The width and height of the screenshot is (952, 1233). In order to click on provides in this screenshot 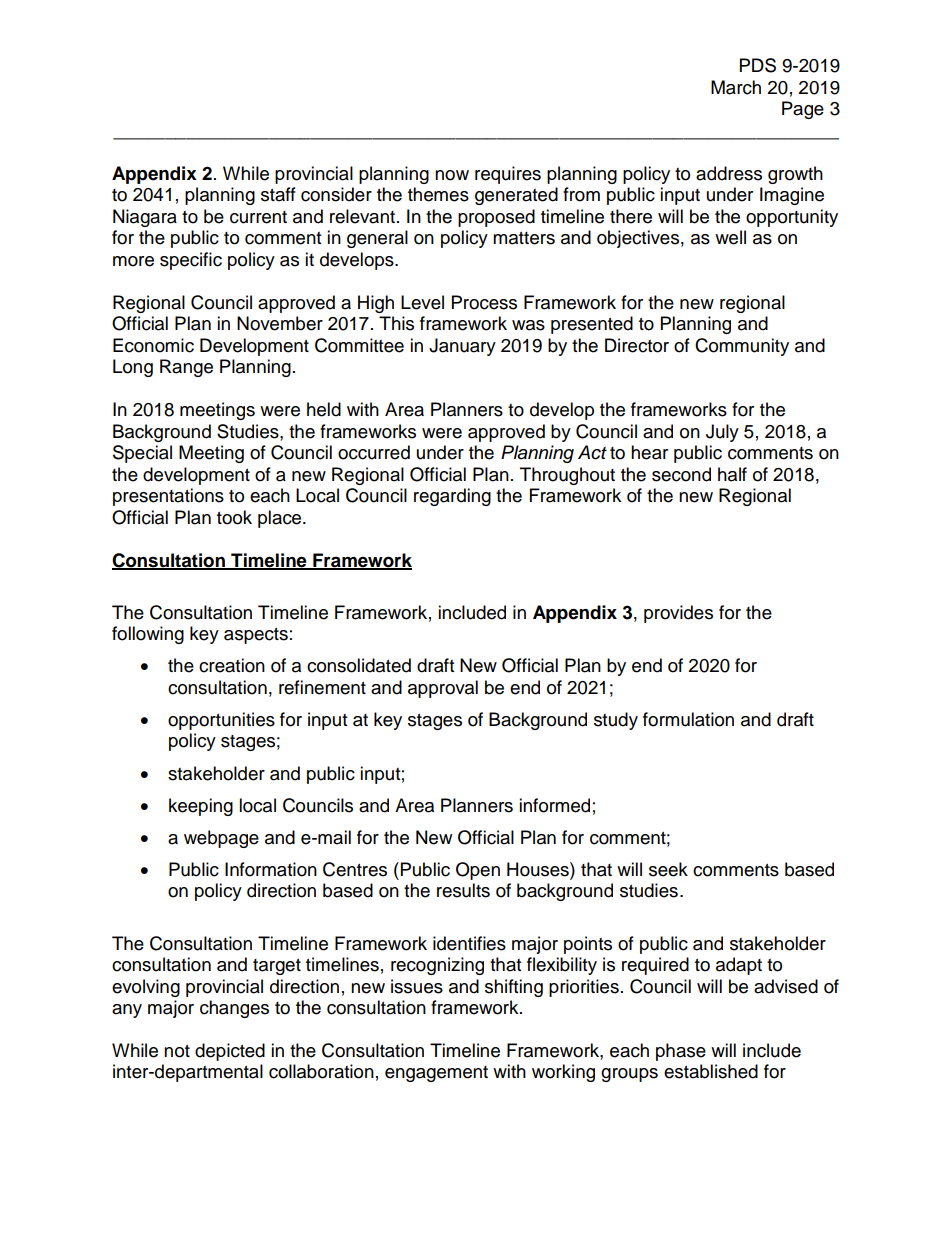, I will do `click(678, 614)`.
